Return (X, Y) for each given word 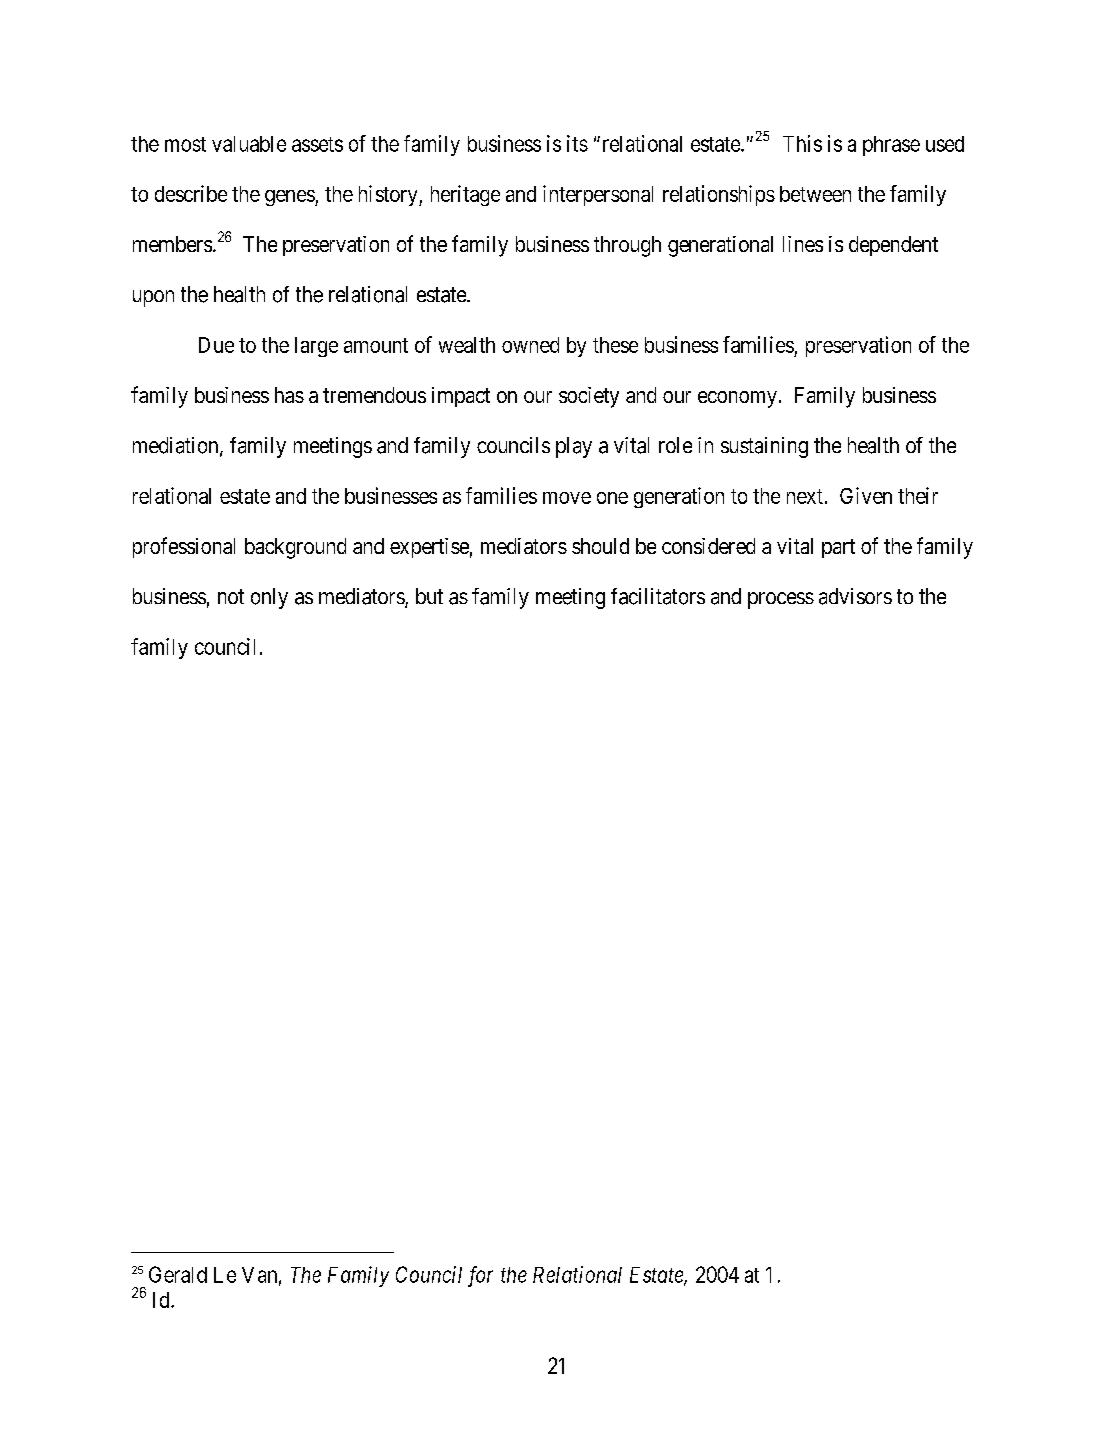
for (480, 1276)
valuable (249, 144)
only (269, 598)
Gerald (178, 1274)
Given (866, 495)
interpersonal (598, 195)
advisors (855, 596)
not (231, 596)
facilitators (658, 596)
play (574, 447)
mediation (177, 446)
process (781, 600)
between (815, 194)
